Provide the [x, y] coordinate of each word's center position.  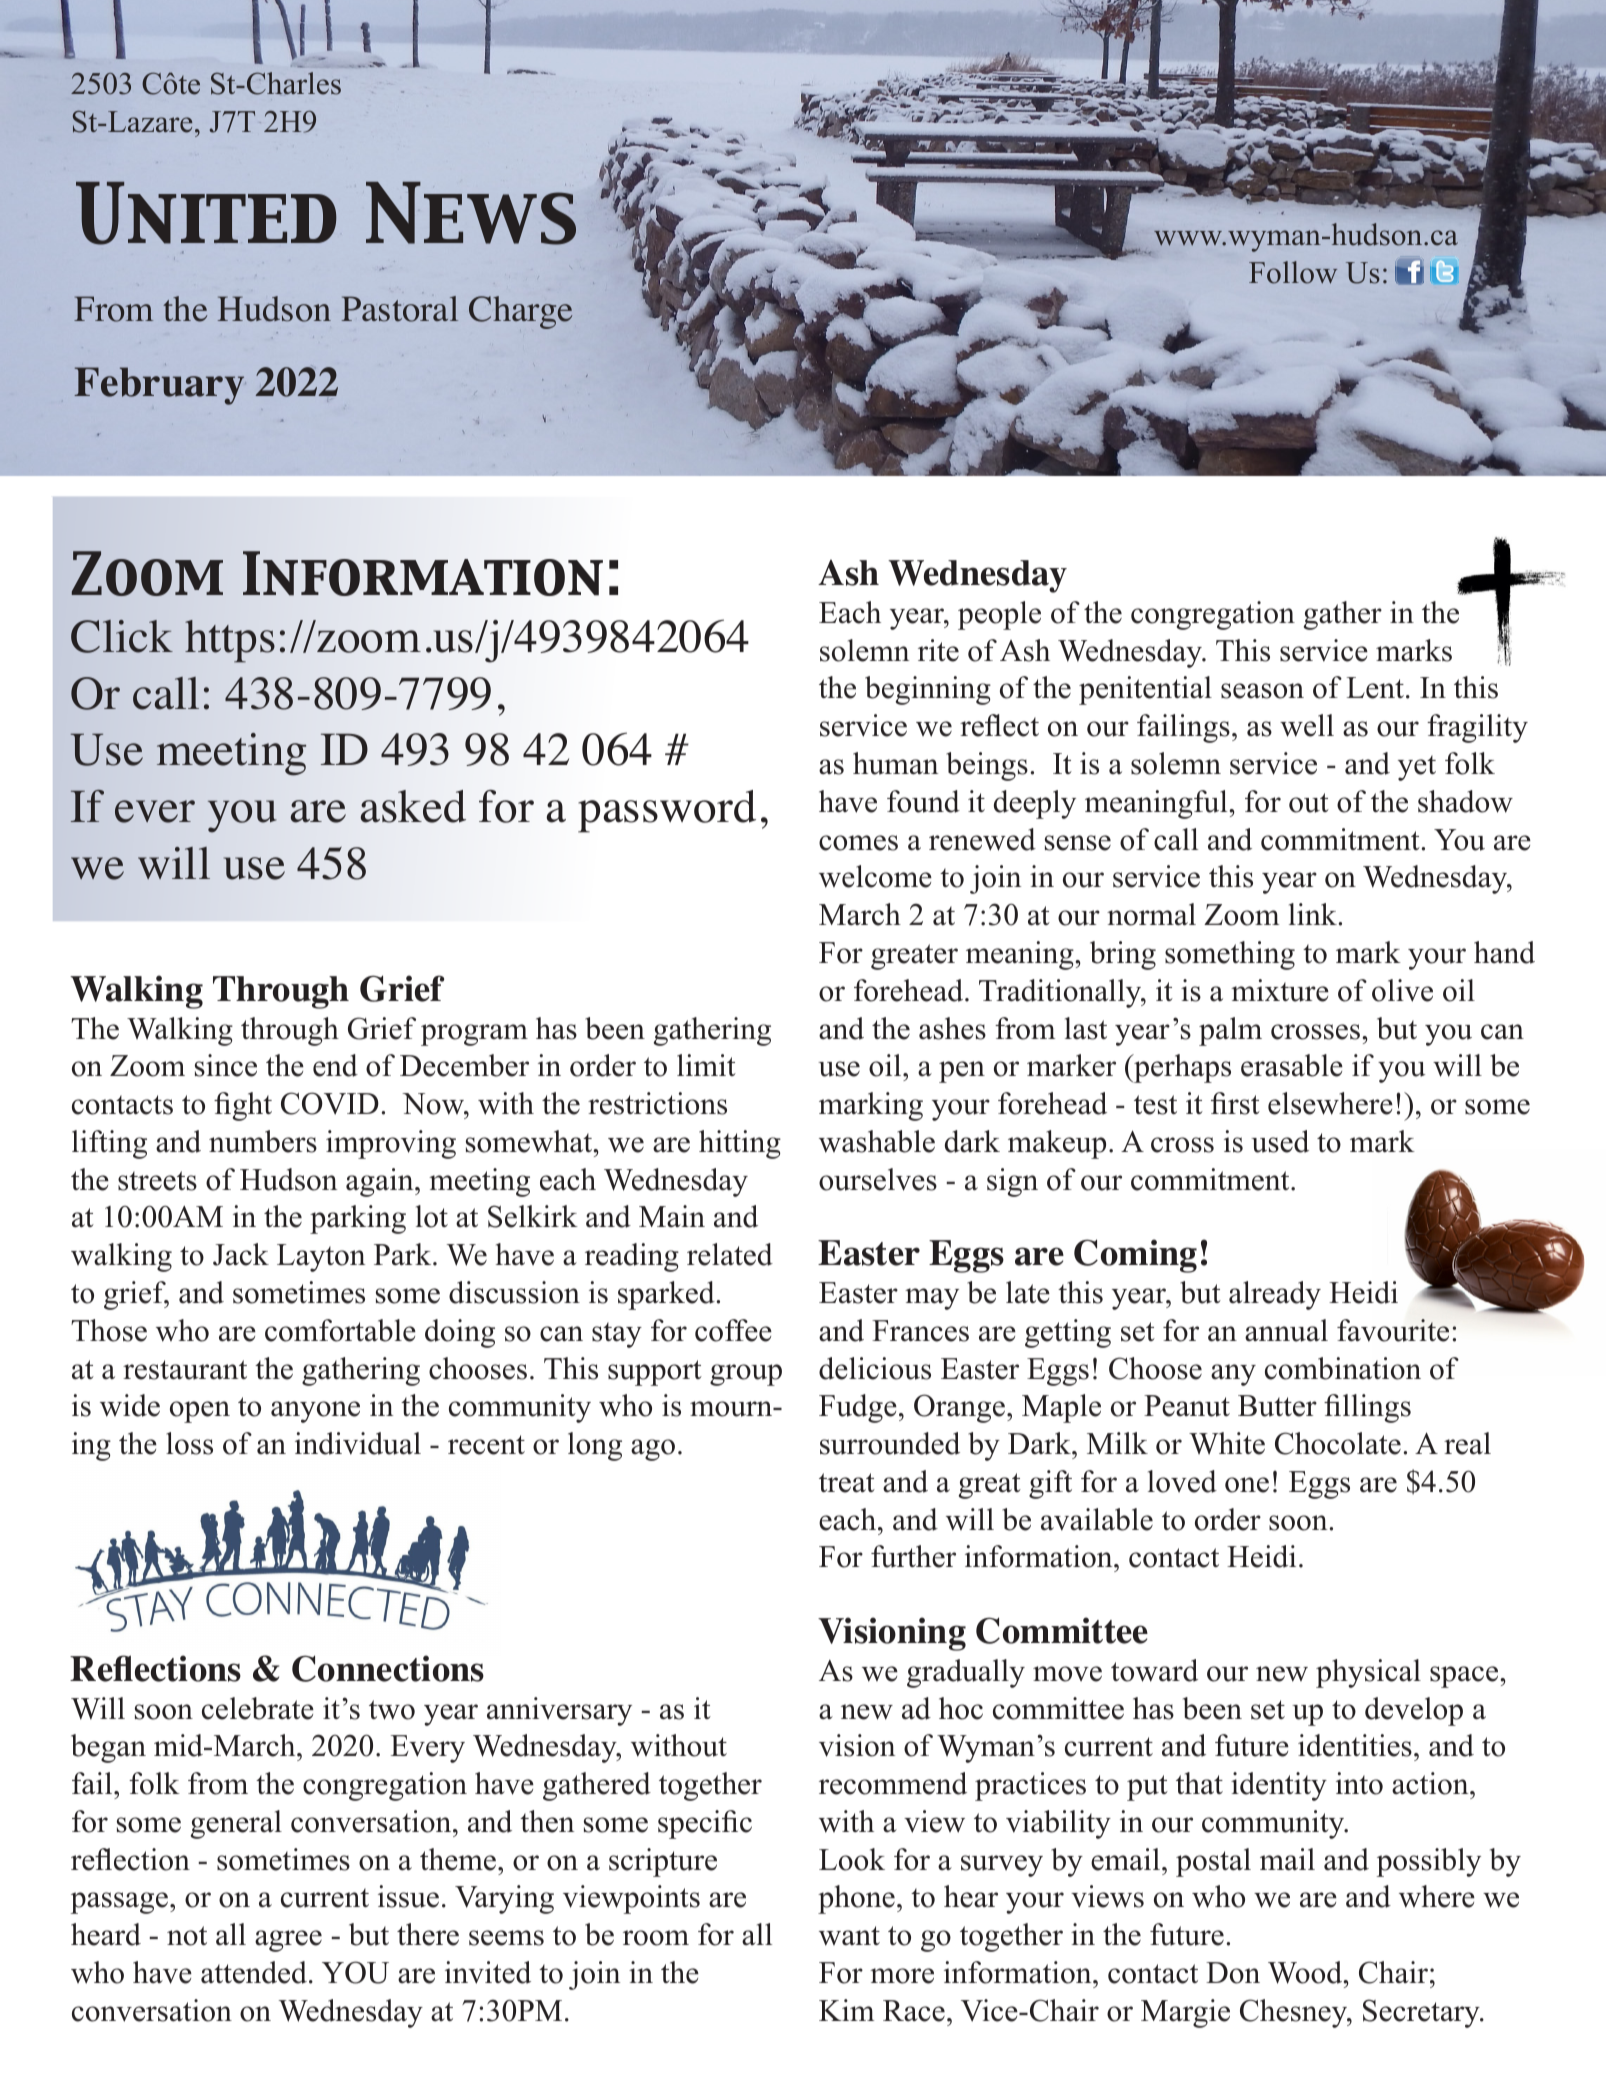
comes [858, 843]
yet [1417, 768]
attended [254, 1972]
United [206, 213]
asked [413, 806]
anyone [315, 1412]
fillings [1367, 1408]
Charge [520, 312]
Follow [1293, 272]
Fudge [858, 1408]
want [849, 1936]
